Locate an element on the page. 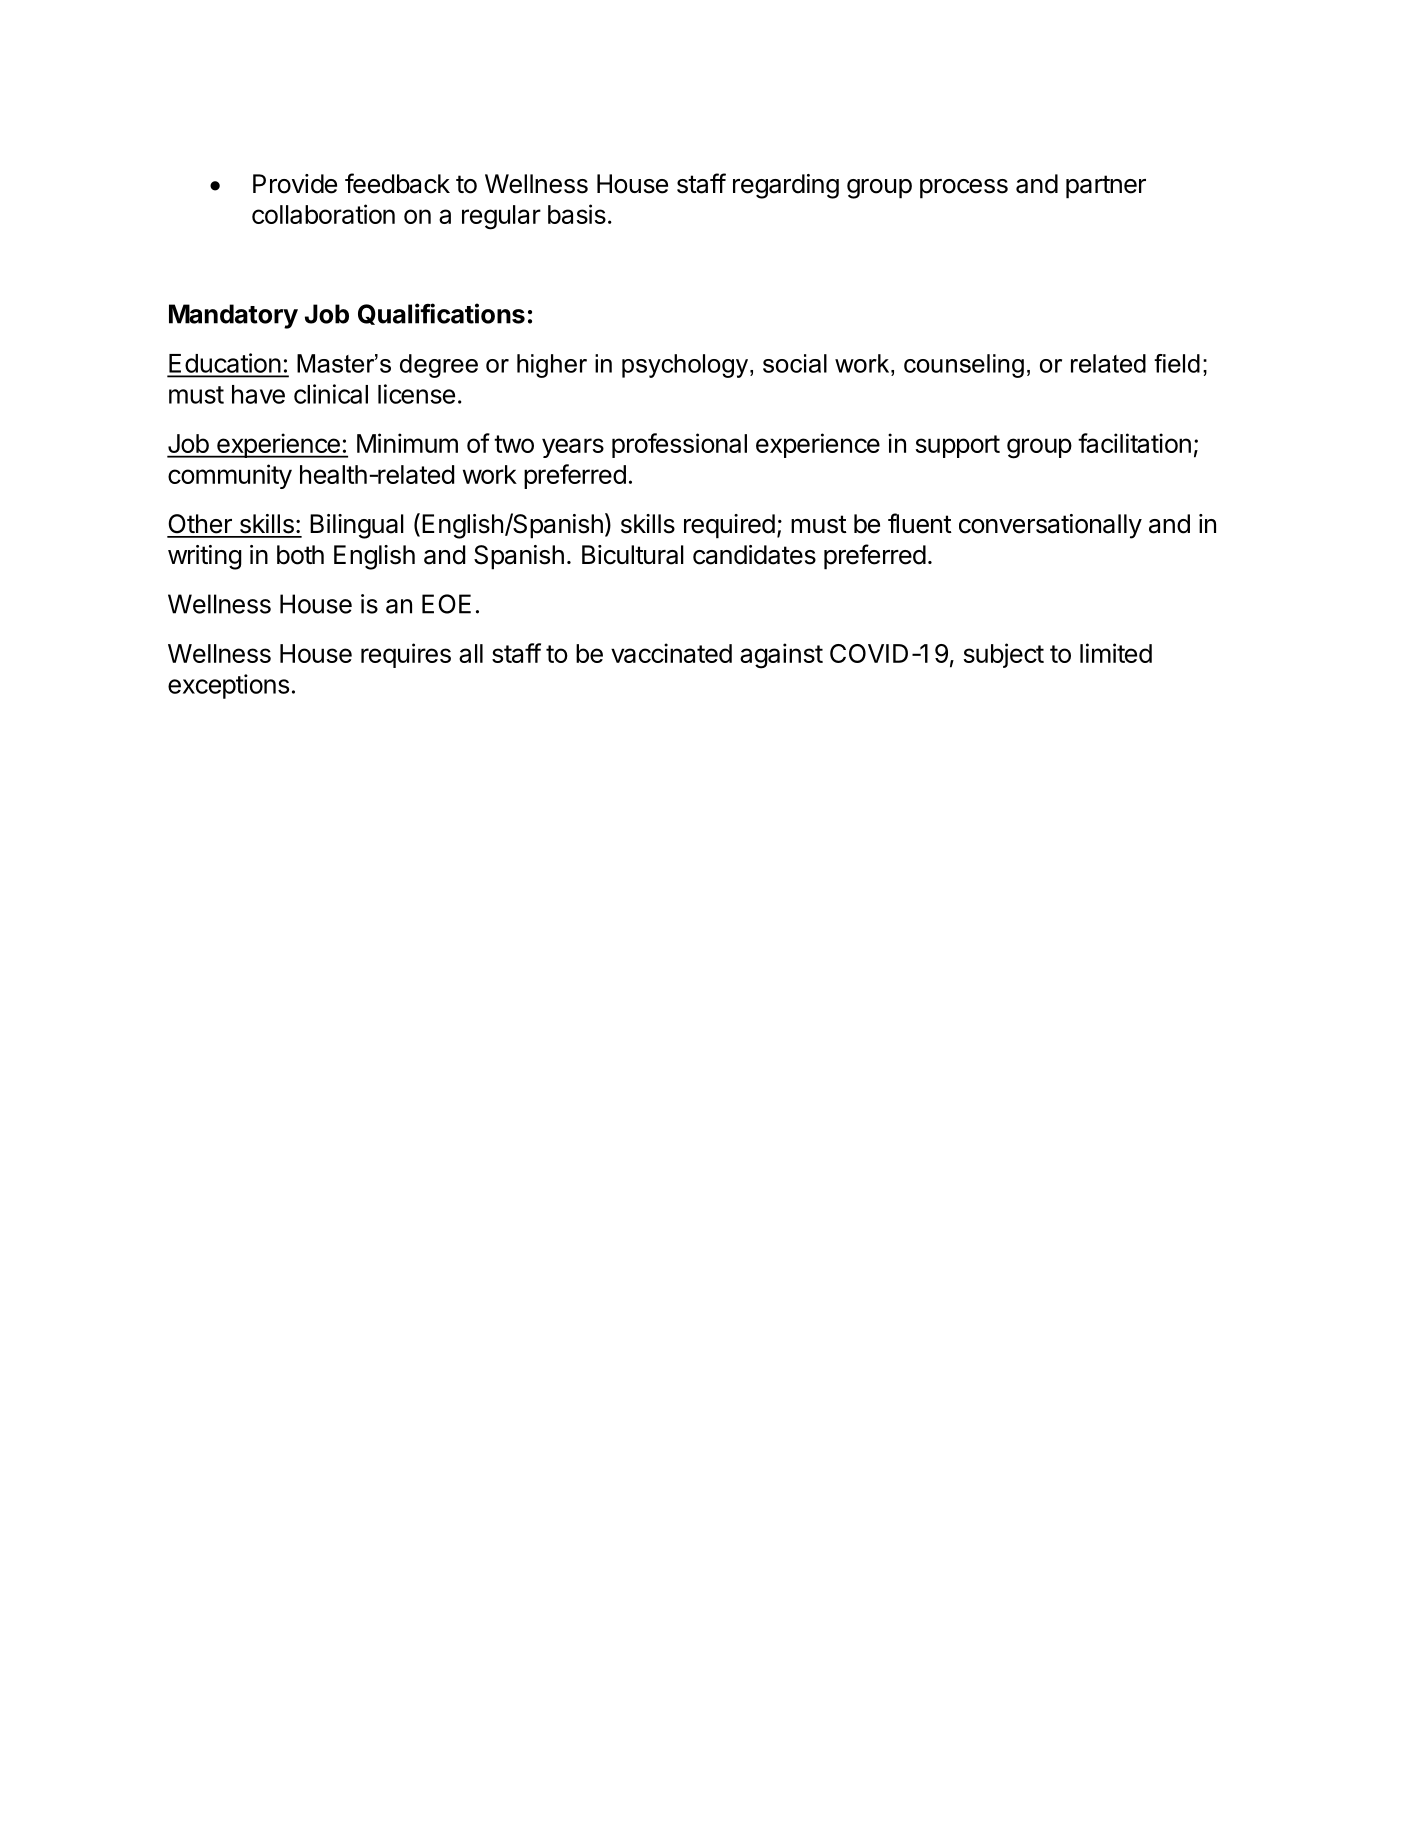 The width and height of the page is (1422, 1841). Mandatory is located at coordinates (233, 316).
